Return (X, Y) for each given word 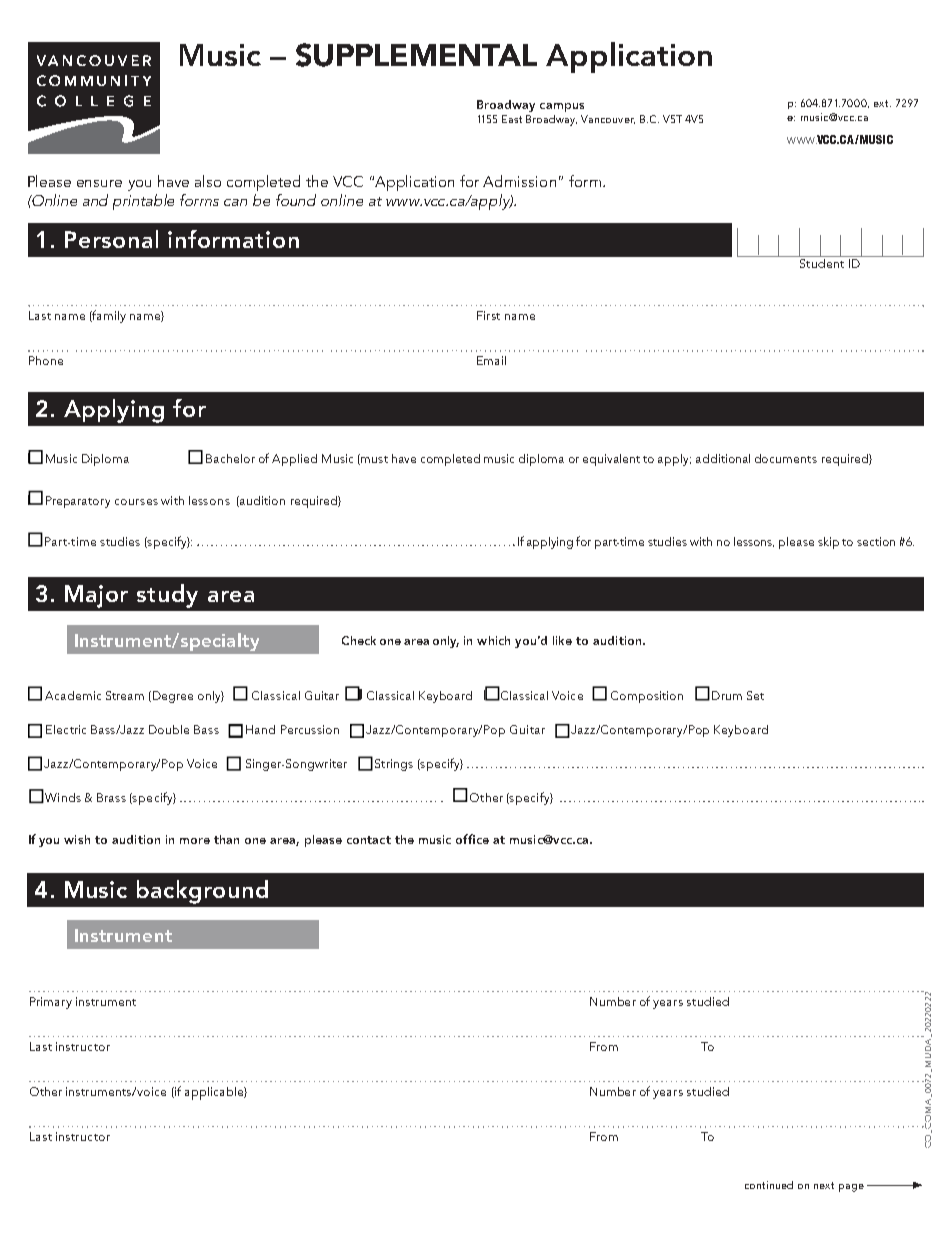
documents (786, 458)
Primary (51, 1003)
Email (491, 360)
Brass (111, 797)
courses (136, 502)
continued (769, 1185)
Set (755, 695)
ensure (99, 183)
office (472, 839)
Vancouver (608, 119)
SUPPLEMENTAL (416, 55)
